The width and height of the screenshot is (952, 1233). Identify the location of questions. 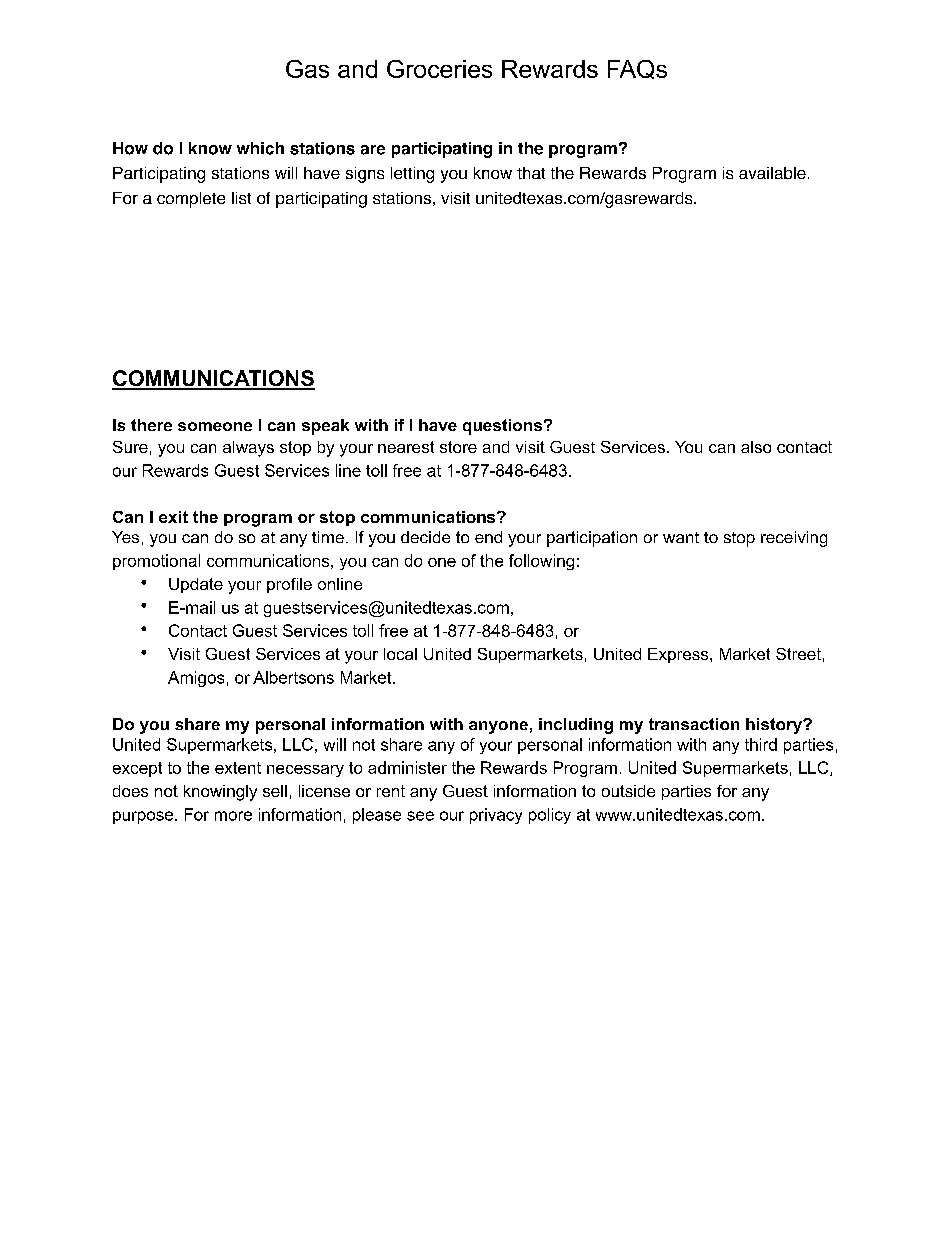
(502, 427).
